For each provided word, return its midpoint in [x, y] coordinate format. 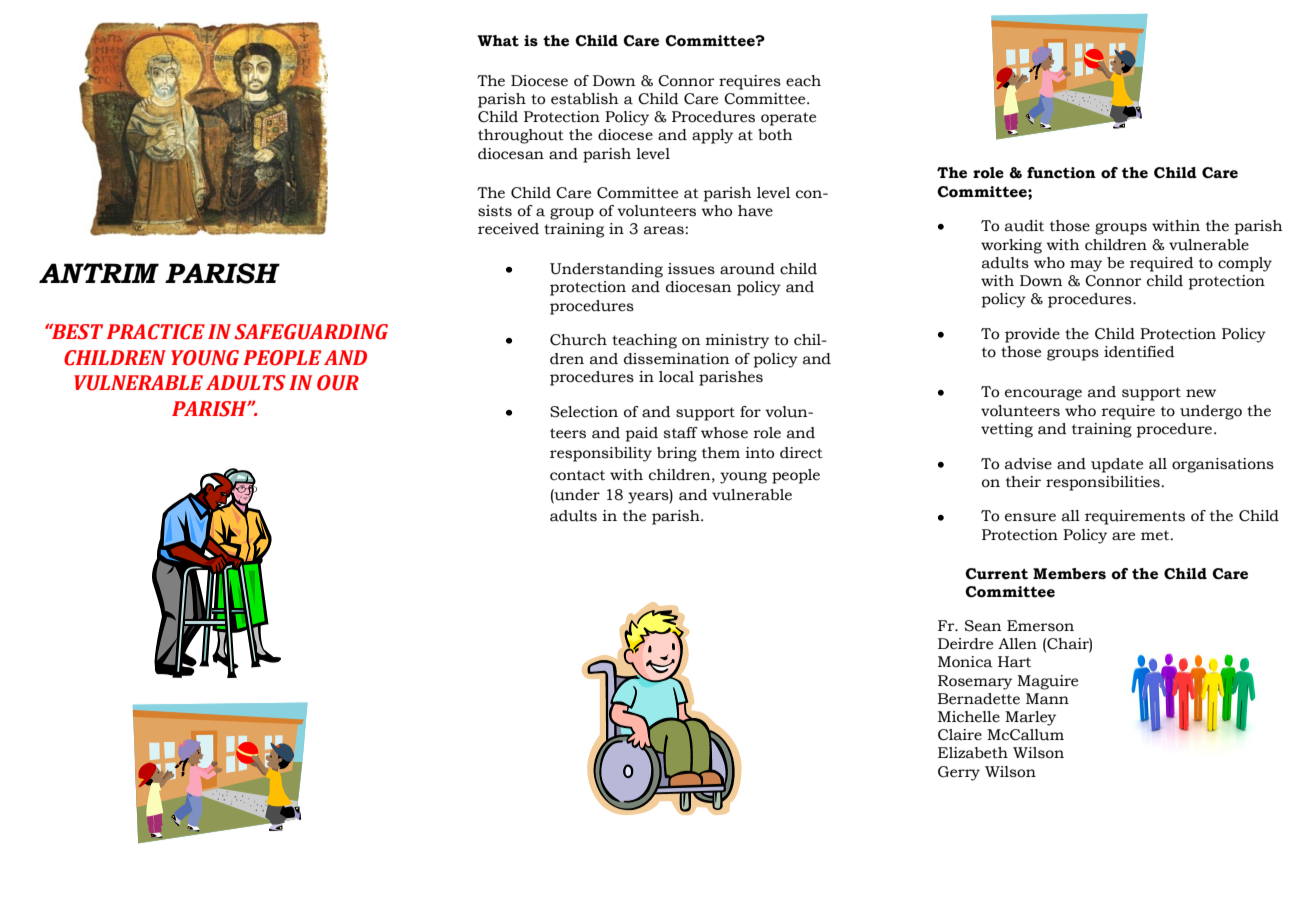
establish [584, 99]
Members [1069, 574]
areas [665, 230]
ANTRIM [99, 273]
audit [1024, 226]
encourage [1043, 395]
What [498, 41]
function [1061, 173]
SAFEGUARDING [311, 332]
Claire [960, 735]
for [750, 412]
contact [577, 475]
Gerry [959, 773]
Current [996, 574]
